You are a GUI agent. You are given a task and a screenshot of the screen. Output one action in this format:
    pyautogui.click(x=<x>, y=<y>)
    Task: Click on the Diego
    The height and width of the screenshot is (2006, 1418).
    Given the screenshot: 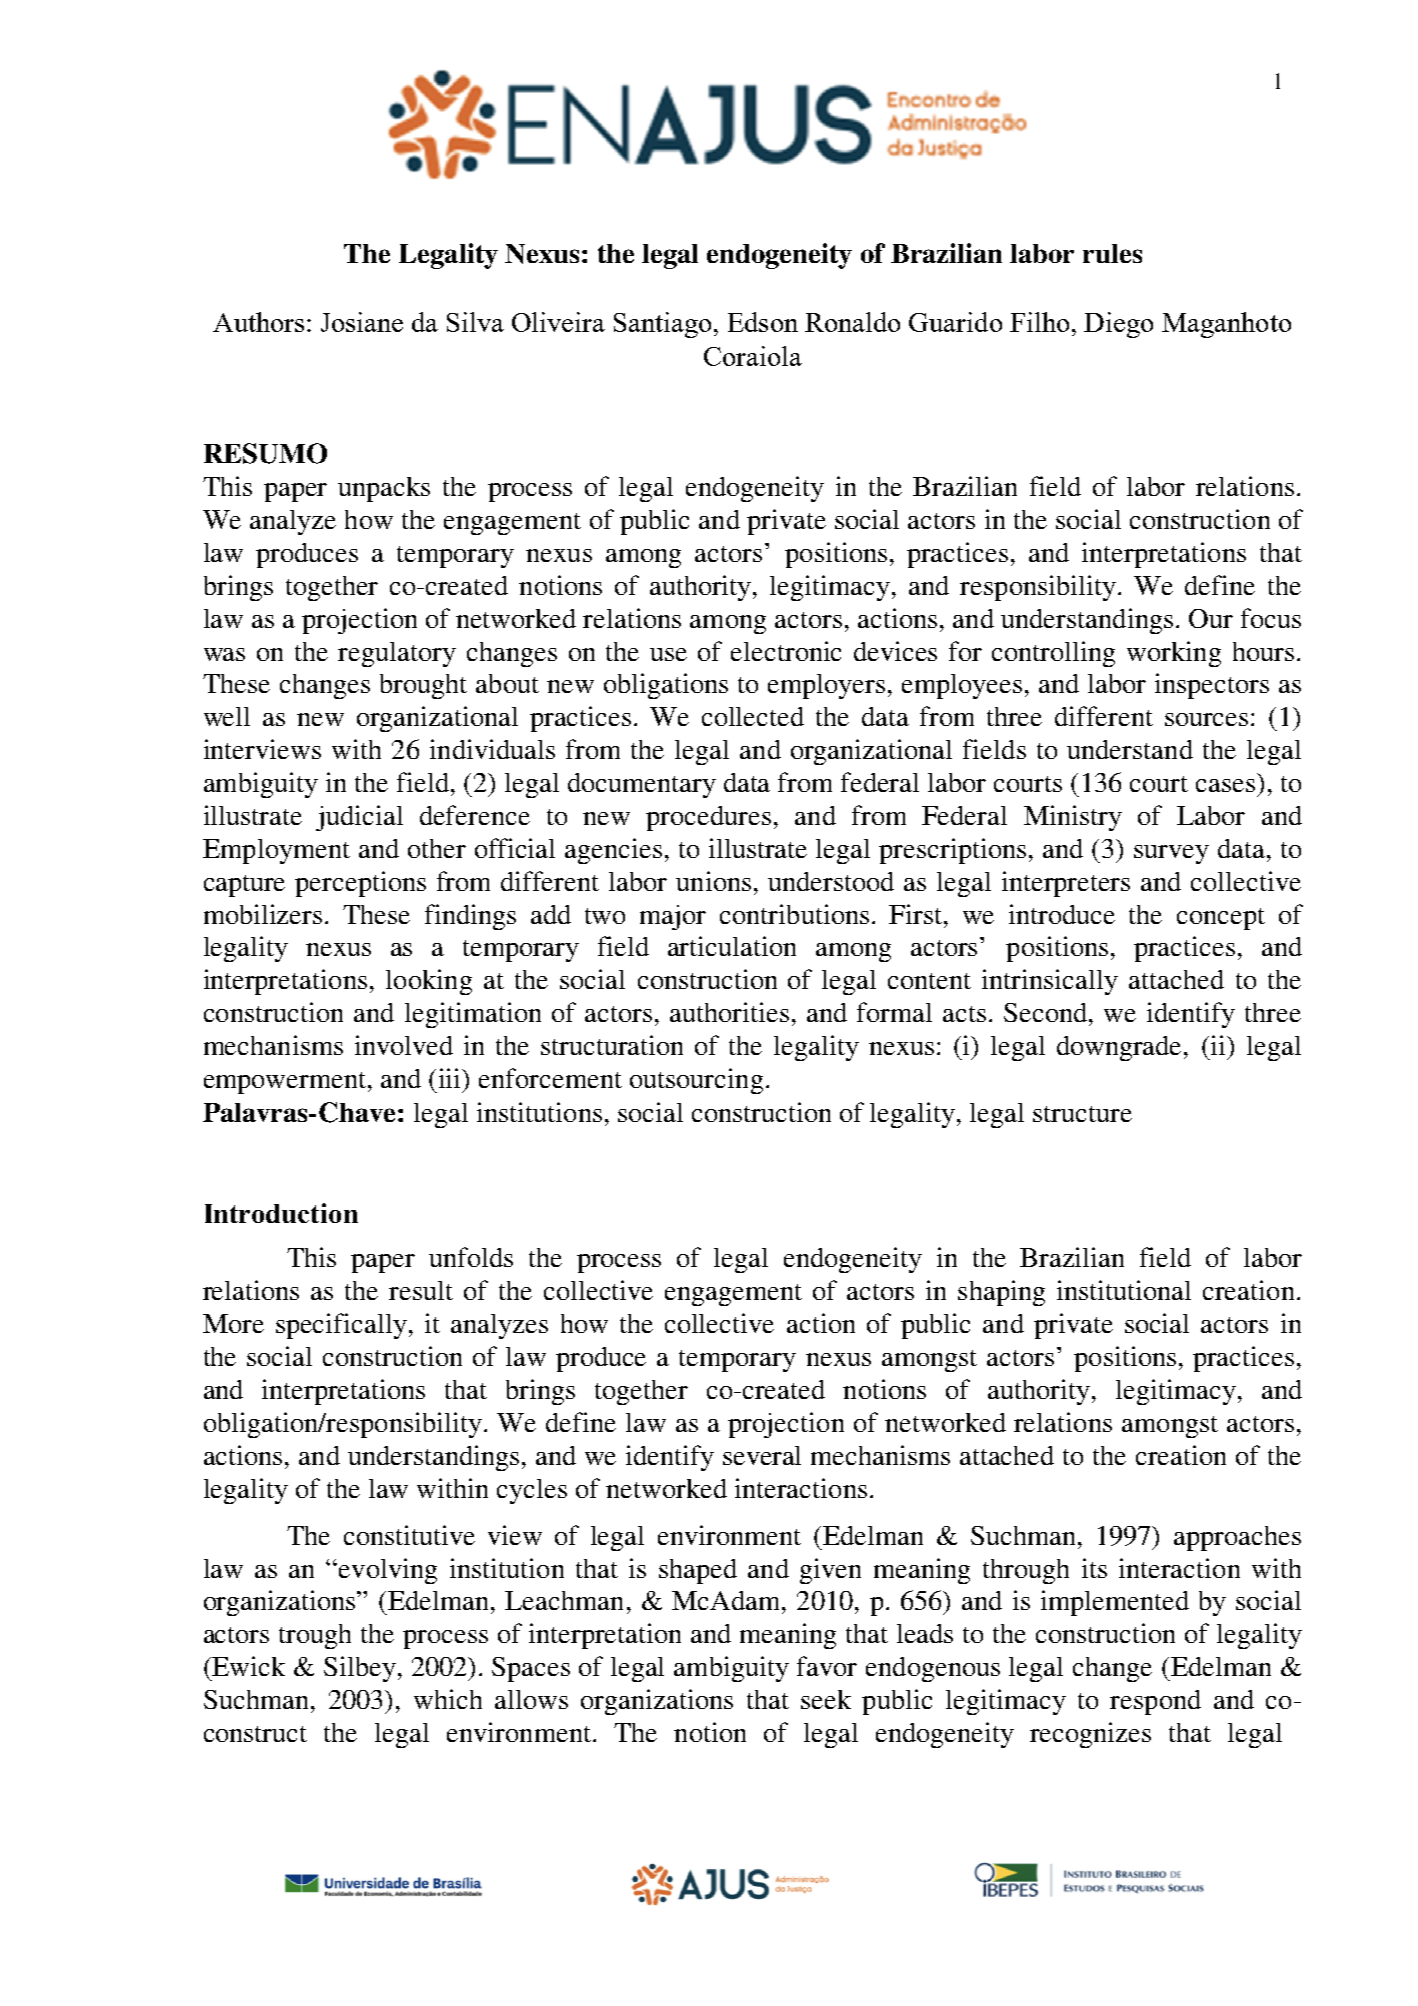 What is the action you would take?
    pyautogui.click(x=1118, y=325)
